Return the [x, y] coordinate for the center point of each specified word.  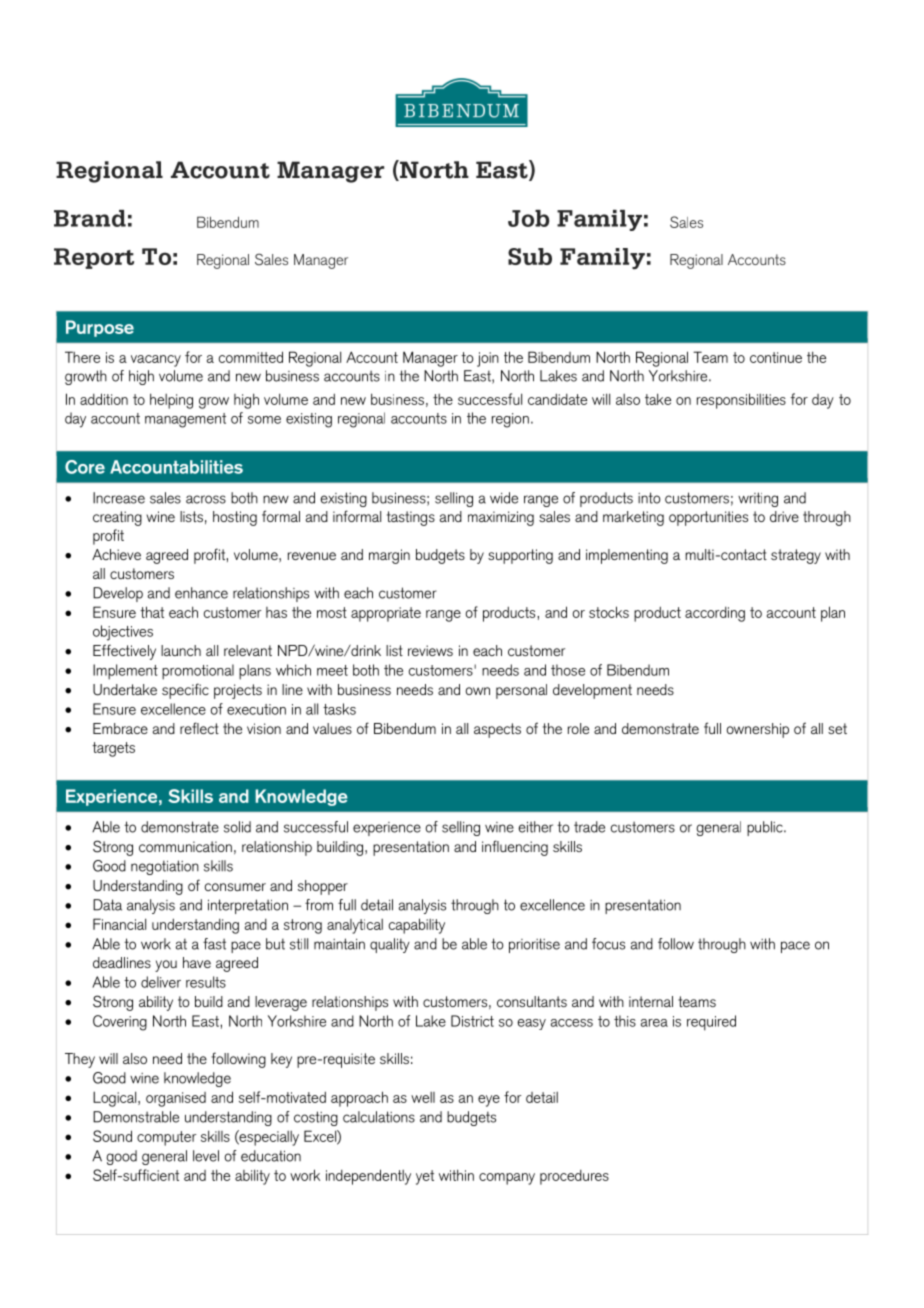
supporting [520, 556]
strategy [796, 556]
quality [390, 945]
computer [167, 1138]
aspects [497, 730]
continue [776, 357]
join [488, 359]
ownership [758, 730]
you [166, 966]
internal [651, 1001]
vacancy [156, 361]
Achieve [116, 554]
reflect [199, 728]
